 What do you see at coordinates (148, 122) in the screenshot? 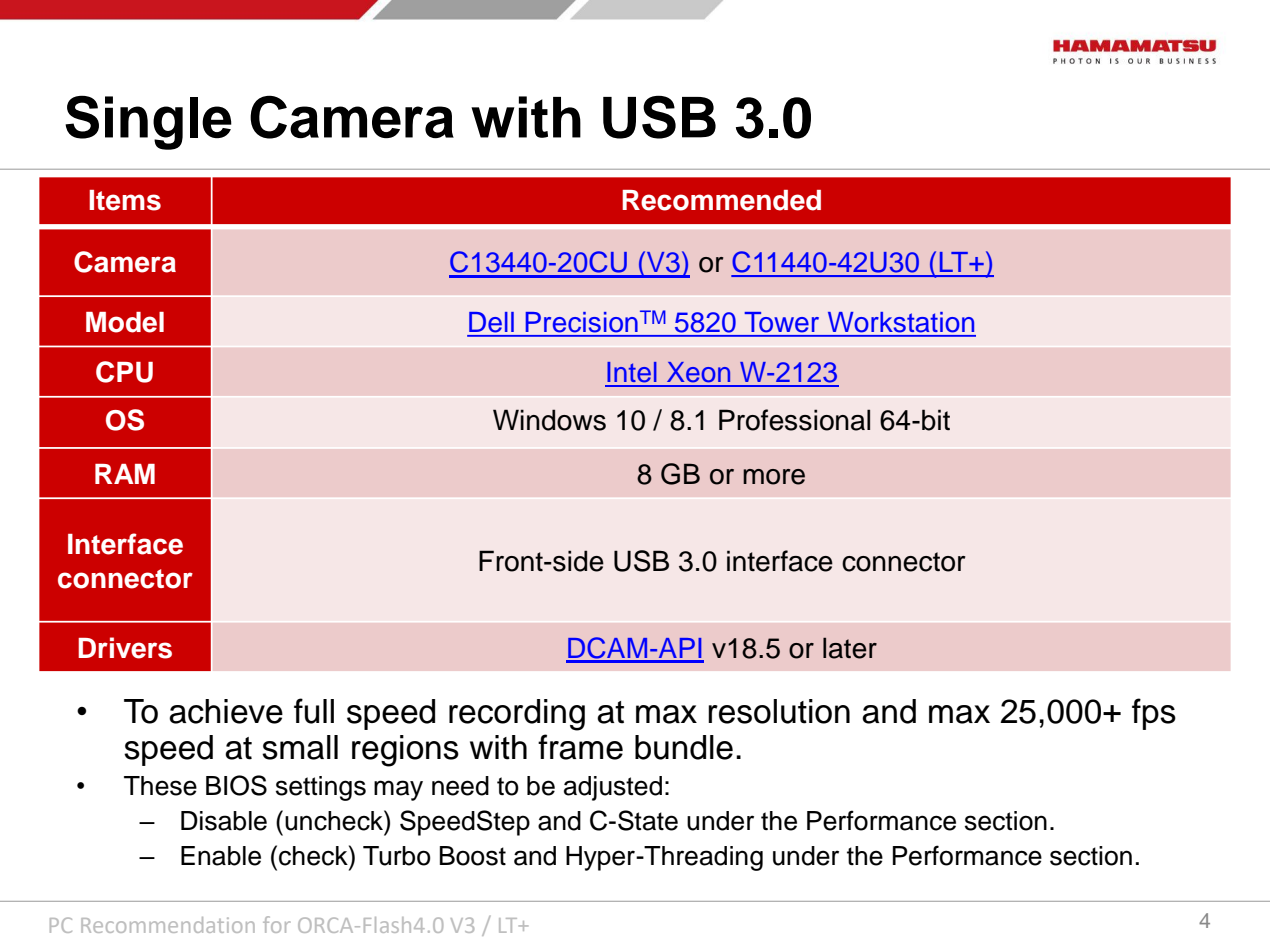
I see `Single` at bounding box center [148, 122].
